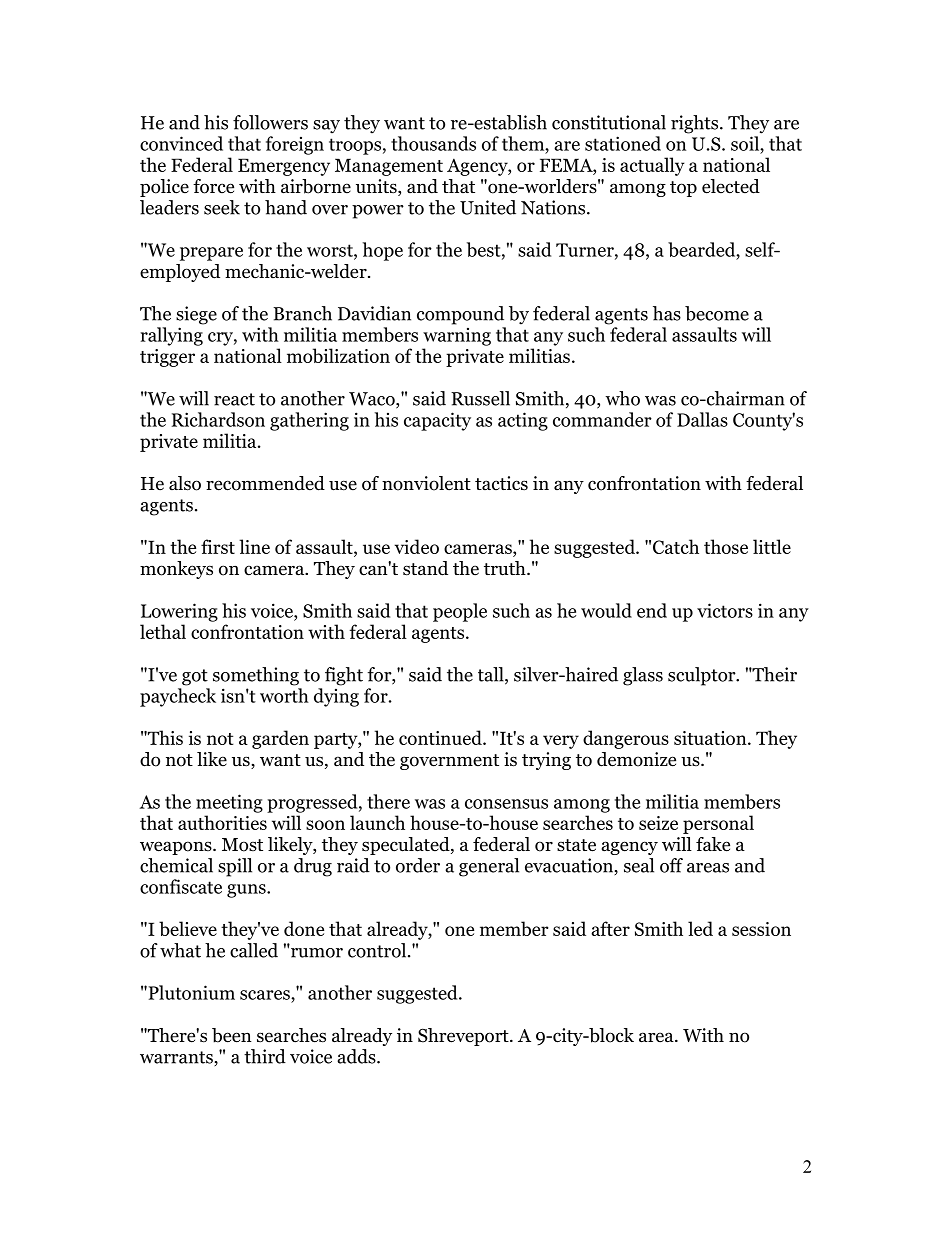 Image resolution: width=952 pixels, height=1233 pixels. I want to click on sculptor, so click(703, 676).
